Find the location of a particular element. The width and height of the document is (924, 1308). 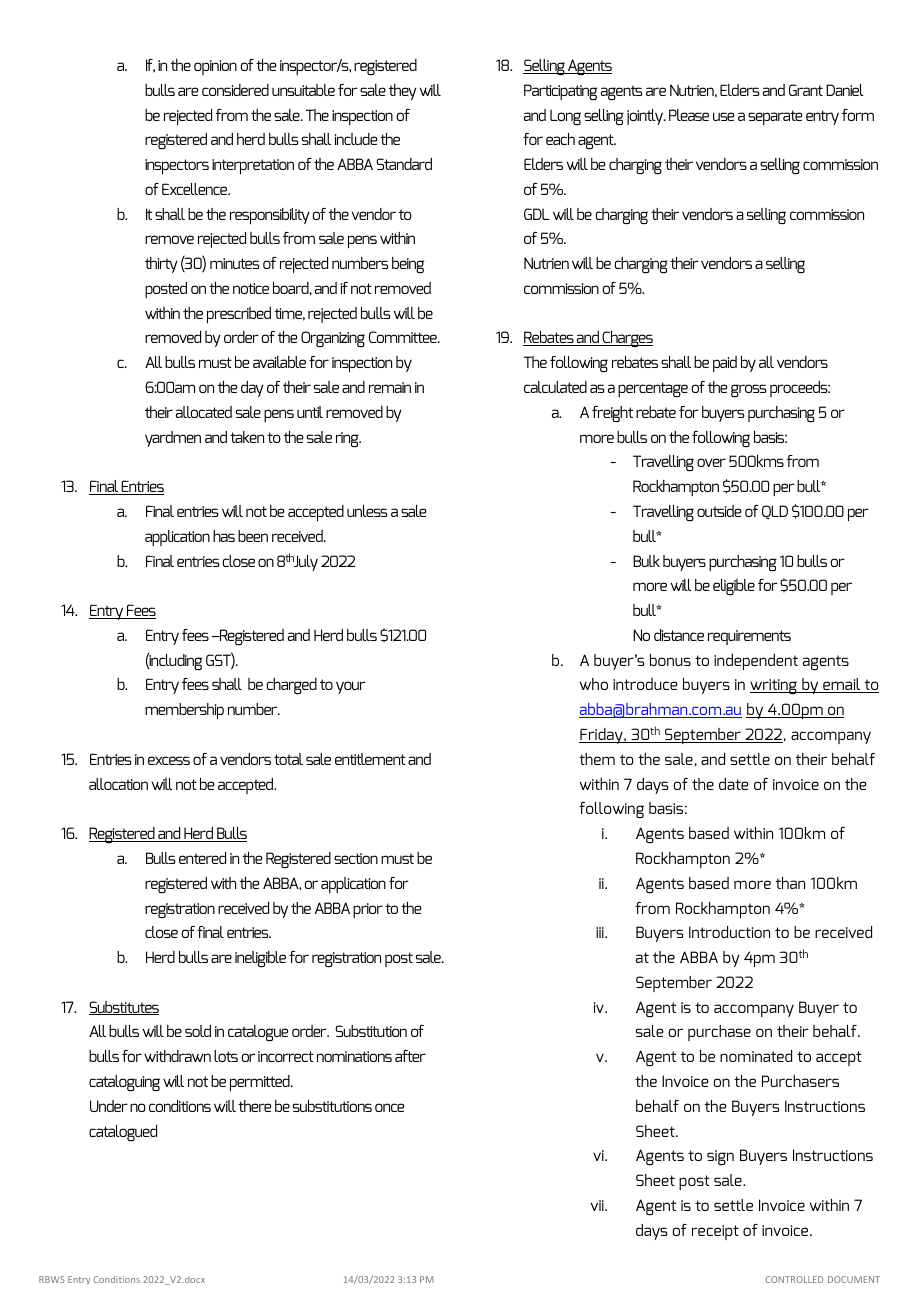

there is located at coordinates (255, 1106).
